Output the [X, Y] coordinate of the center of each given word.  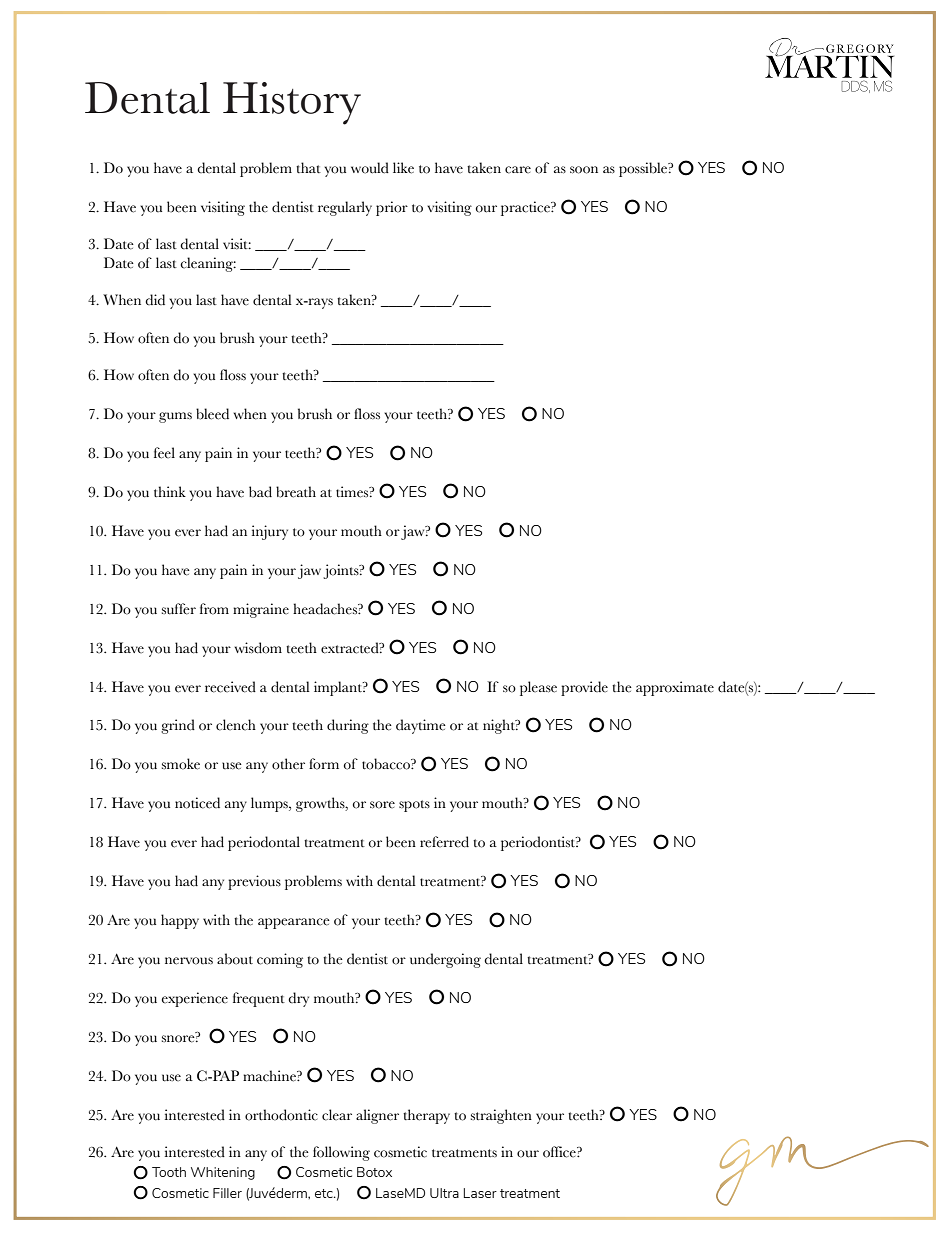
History [292, 103]
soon [584, 170]
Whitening [223, 1173]
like [403, 168]
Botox [374, 1172]
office [560, 1152]
